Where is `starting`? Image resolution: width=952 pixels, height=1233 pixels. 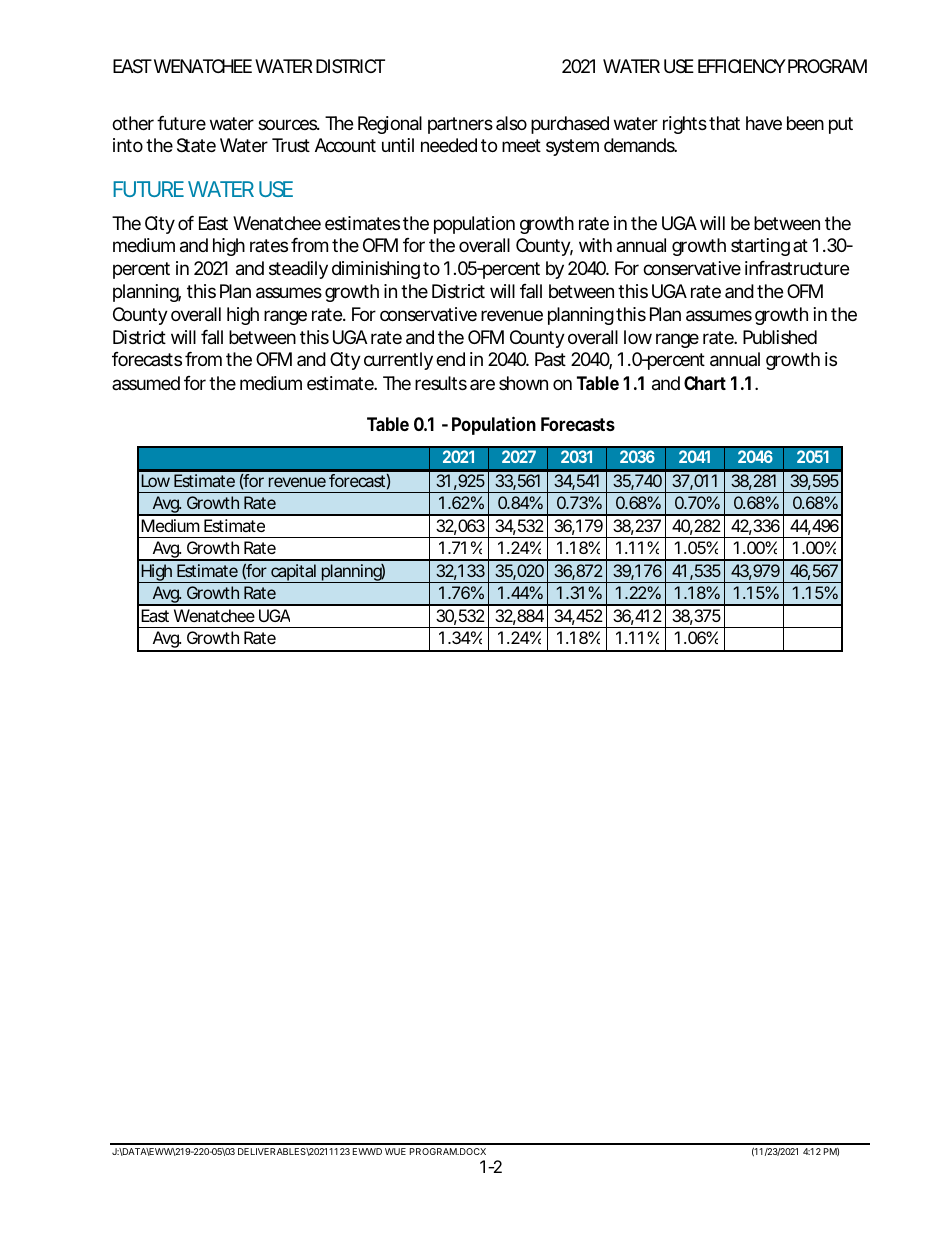 starting is located at coordinates (760, 247).
